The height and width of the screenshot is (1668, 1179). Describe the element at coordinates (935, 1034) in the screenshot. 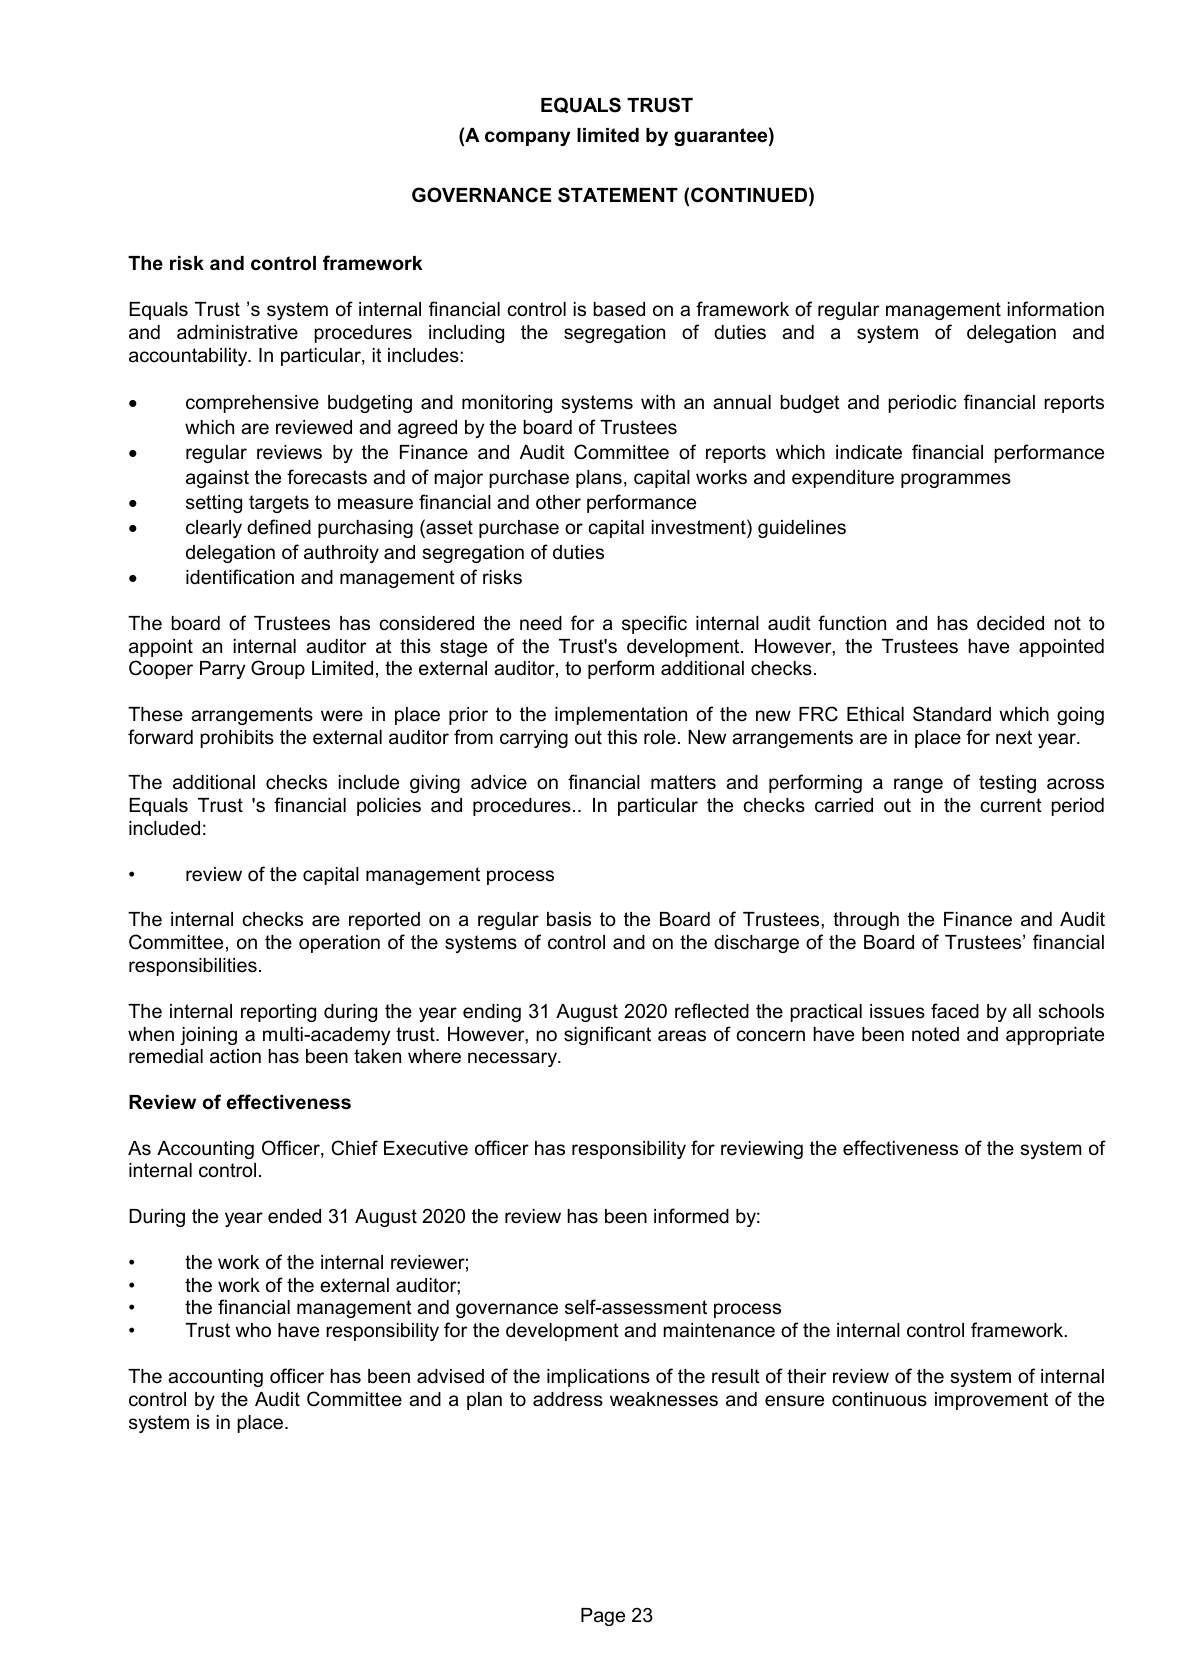

I see `noted` at that location.
